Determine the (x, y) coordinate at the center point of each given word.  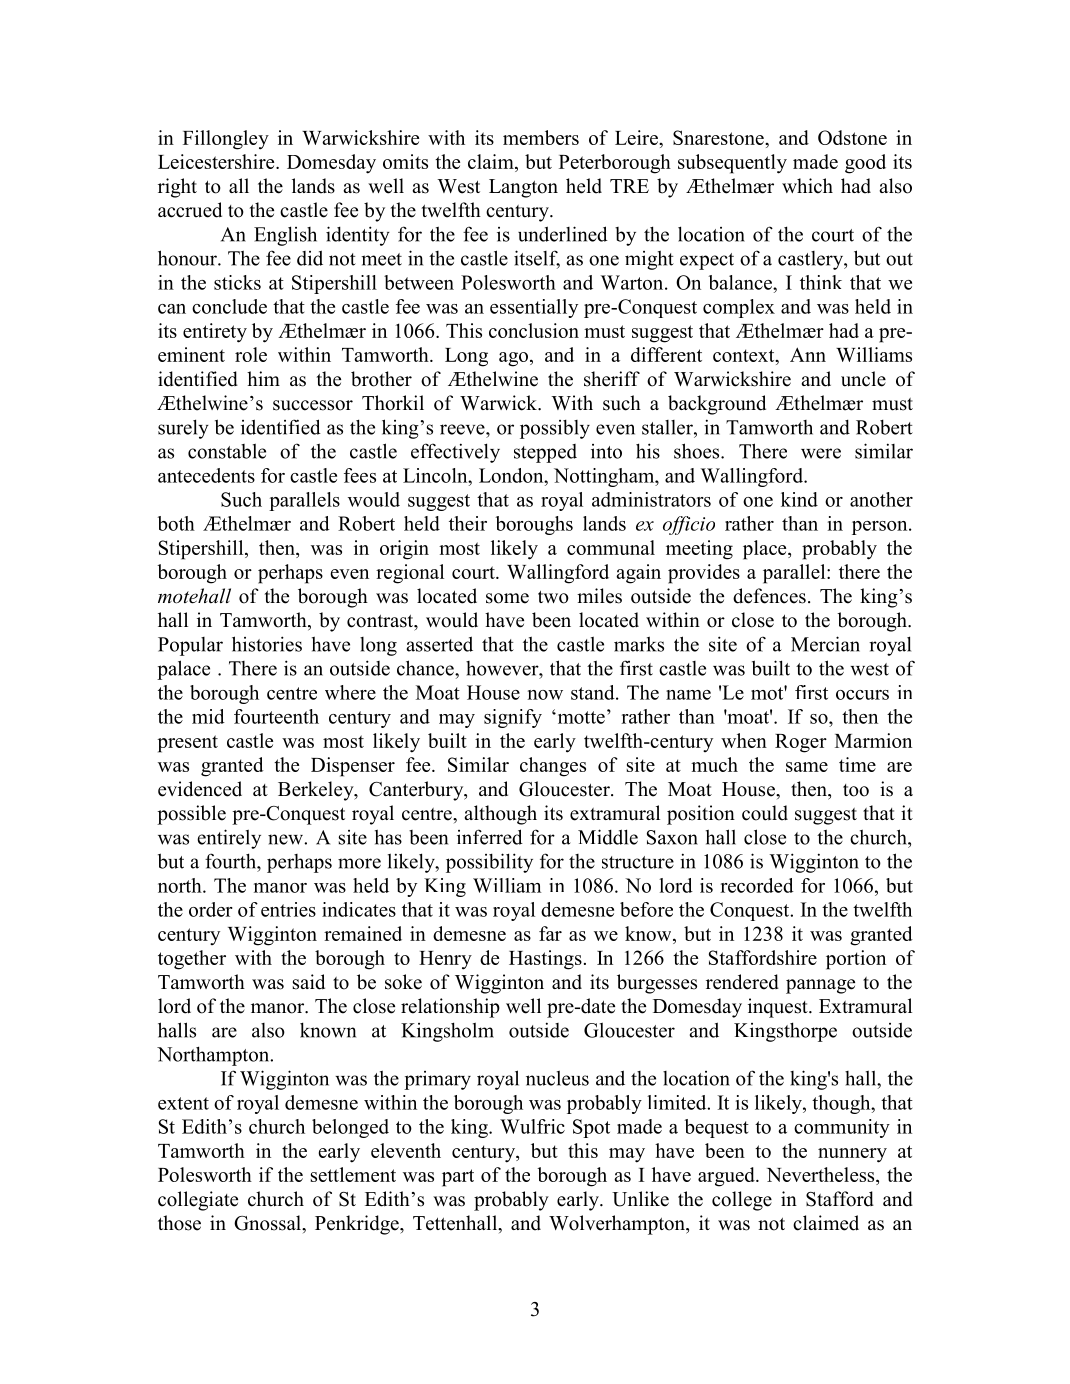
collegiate (198, 1201)
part (458, 1178)
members (541, 137)
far (550, 933)
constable (227, 451)
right (177, 188)
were (821, 453)
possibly (555, 429)
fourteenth (276, 716)
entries (288, 909)
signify (513, 718)
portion (856, 960)
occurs (862, 695)
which (807, 186)
